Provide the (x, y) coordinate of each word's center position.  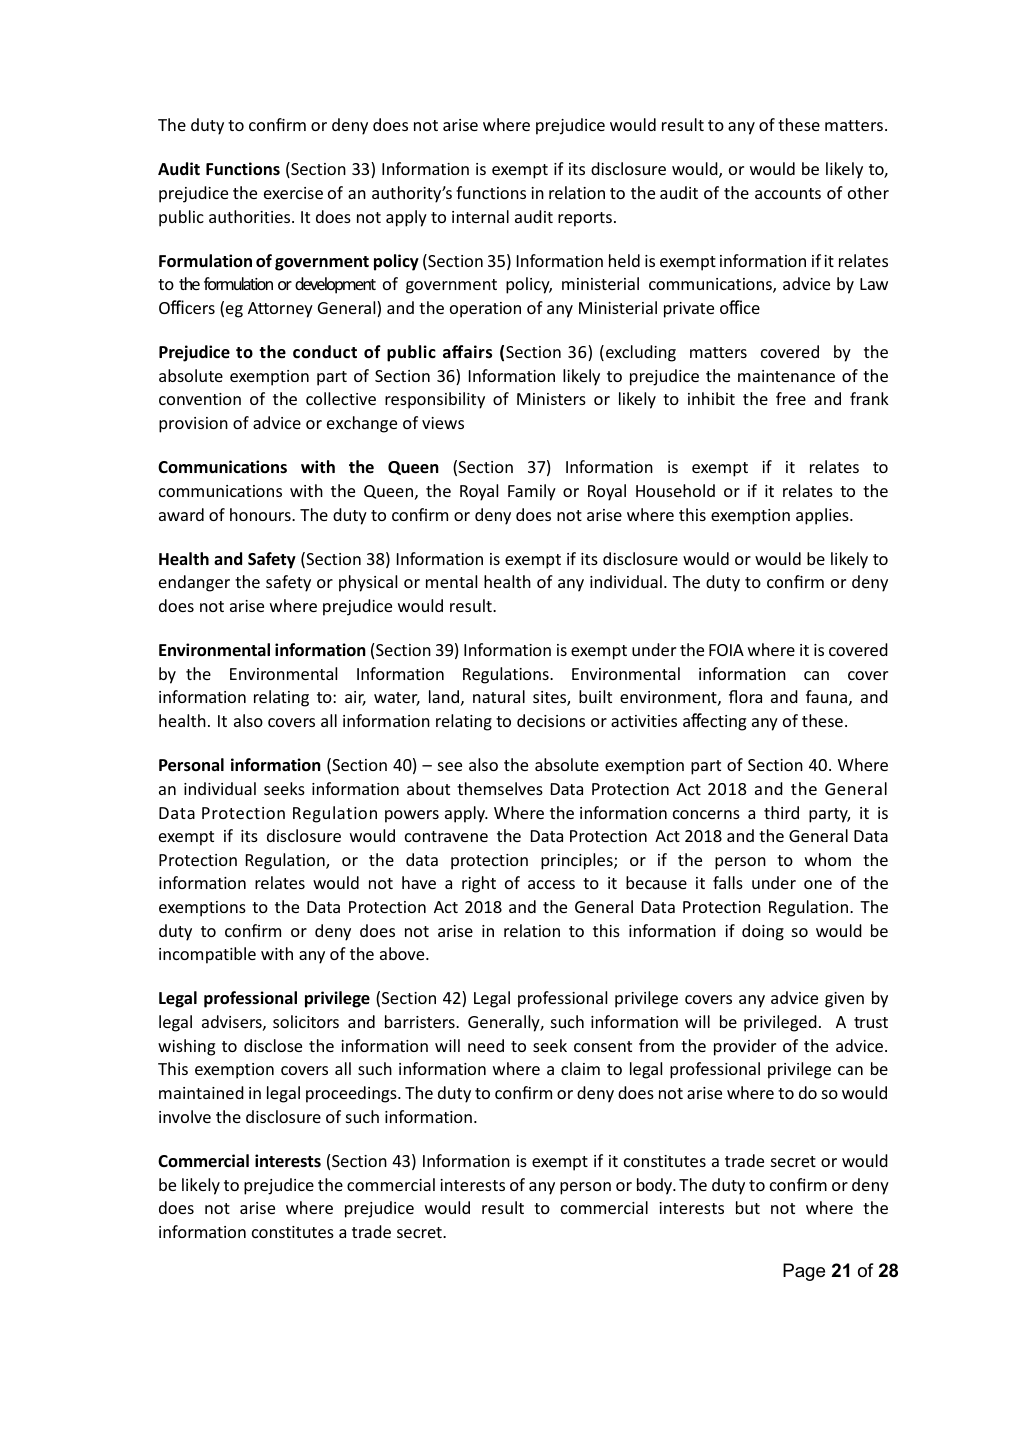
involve (185, 1116)
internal (480, 216)
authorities (251, 216)
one (818, 884)
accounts (788, 193)
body (655, 1186)
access (551, 884)
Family (532, 492)
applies (823, 516)
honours (261, 514)
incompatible (207, 955)
